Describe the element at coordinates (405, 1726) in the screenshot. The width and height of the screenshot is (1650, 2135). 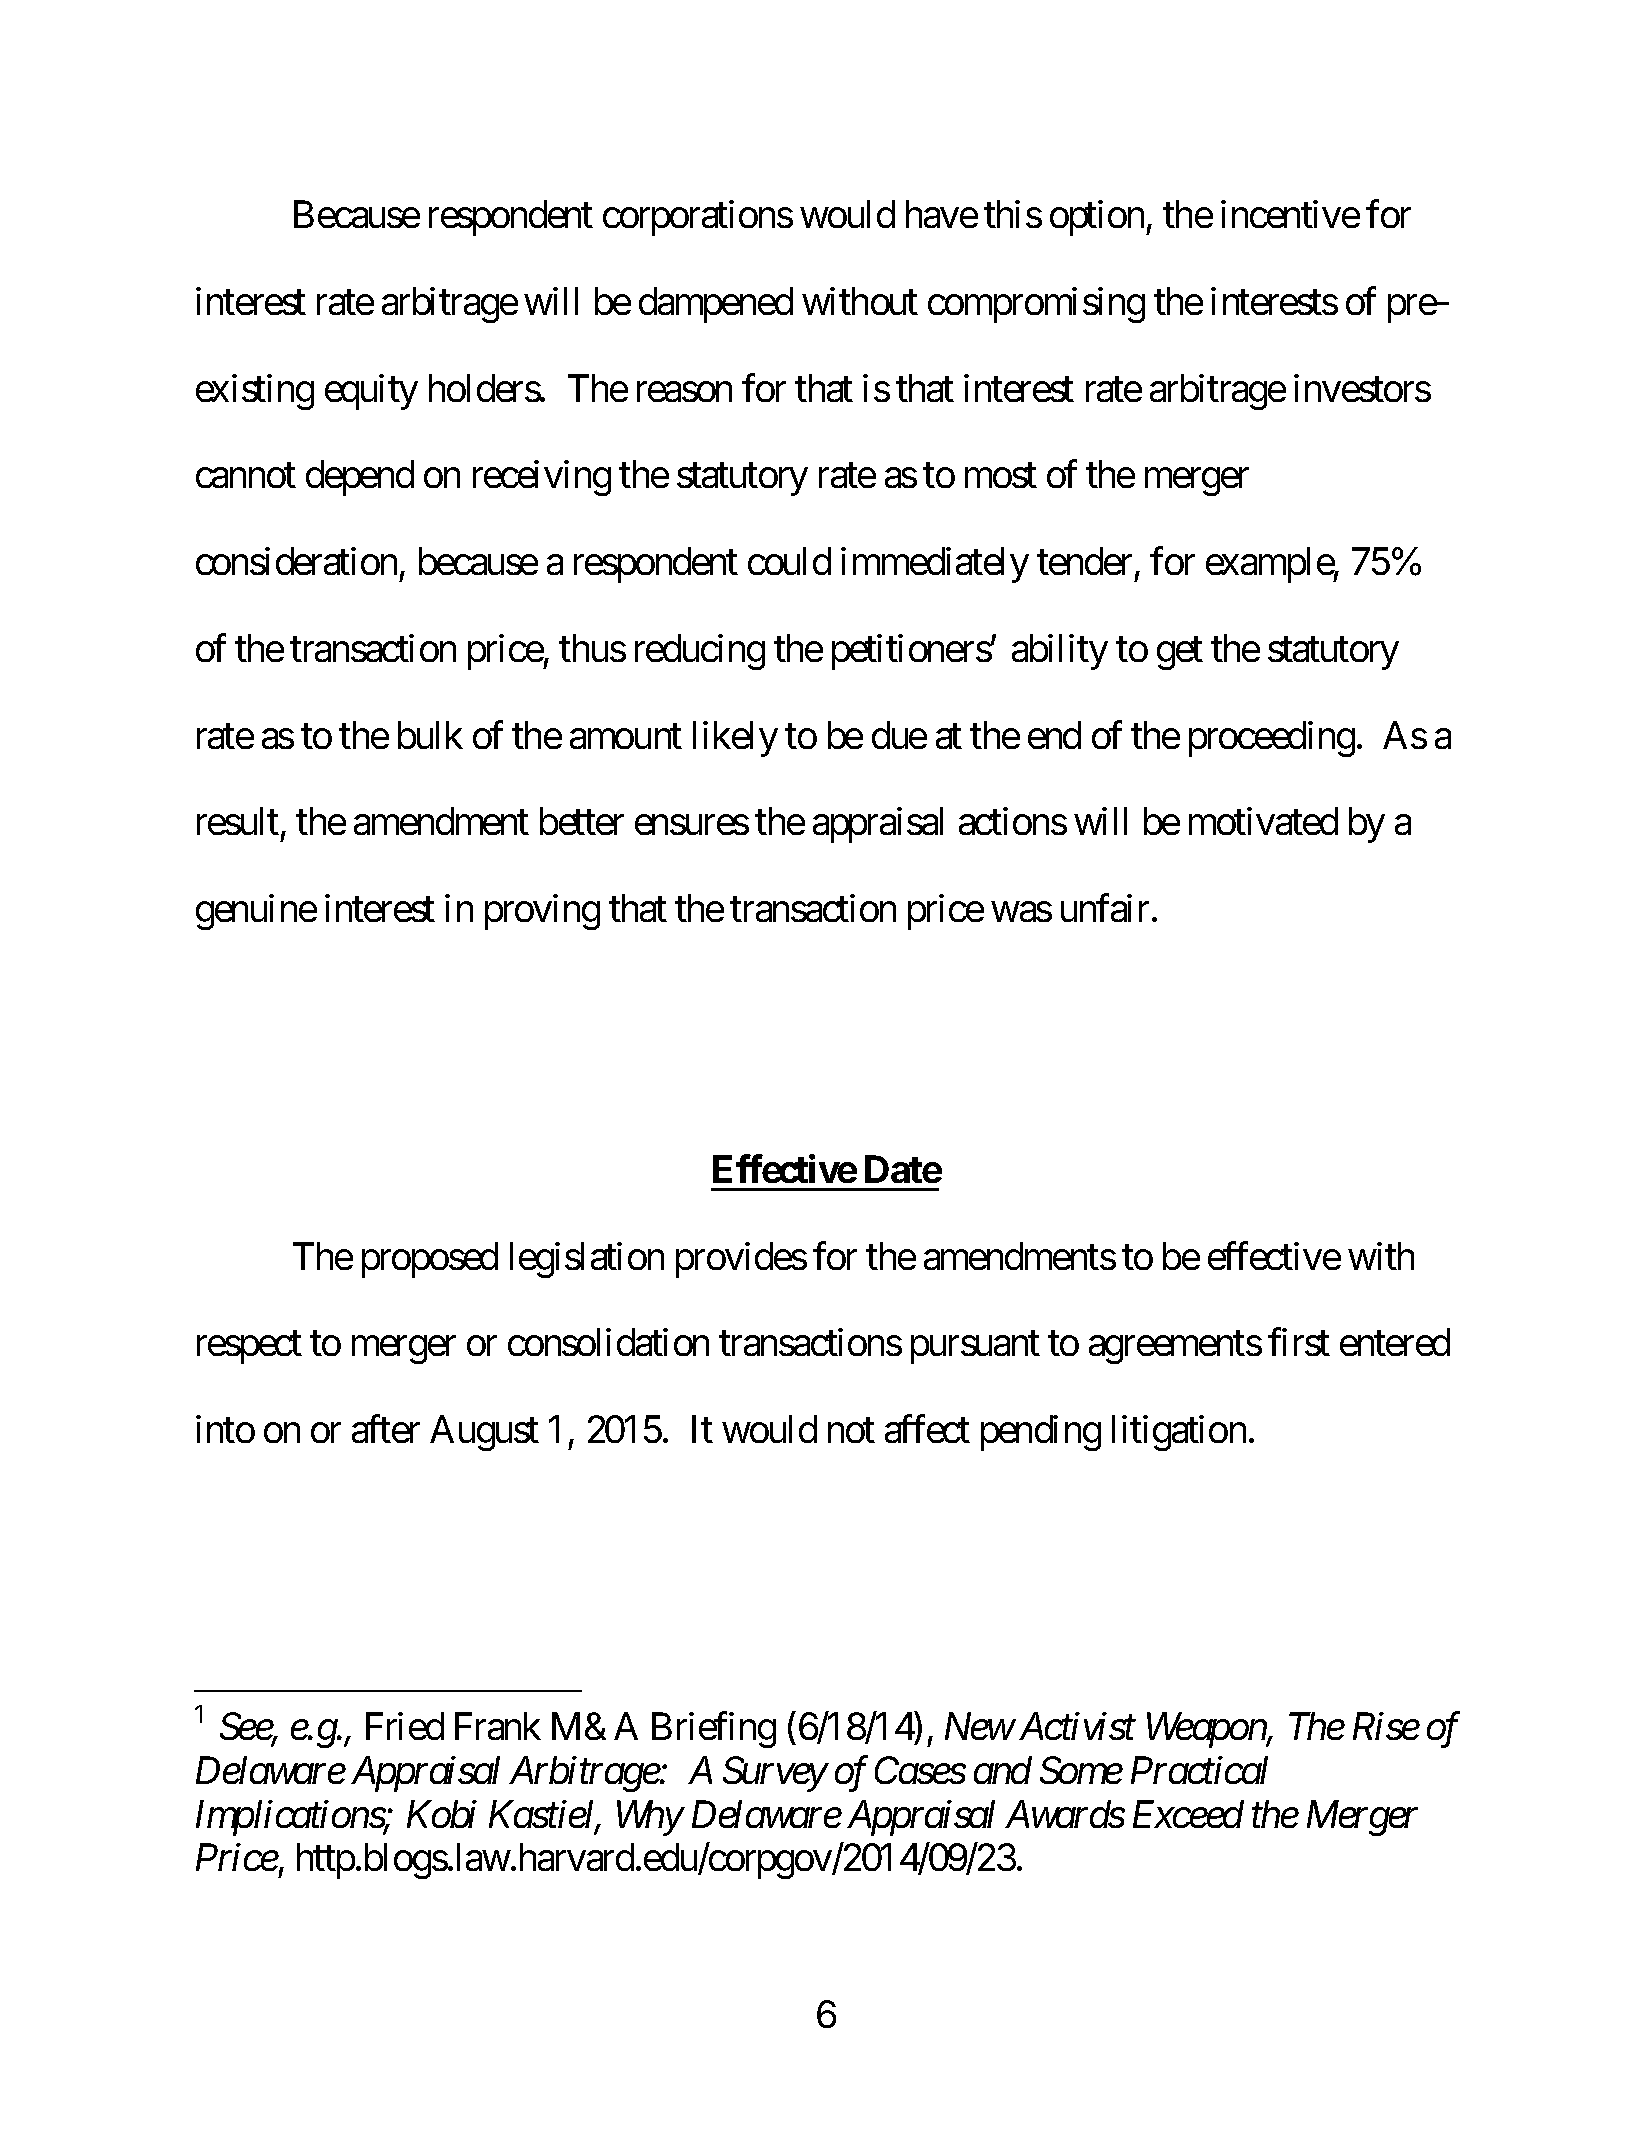
I see `Fried` at that location.
